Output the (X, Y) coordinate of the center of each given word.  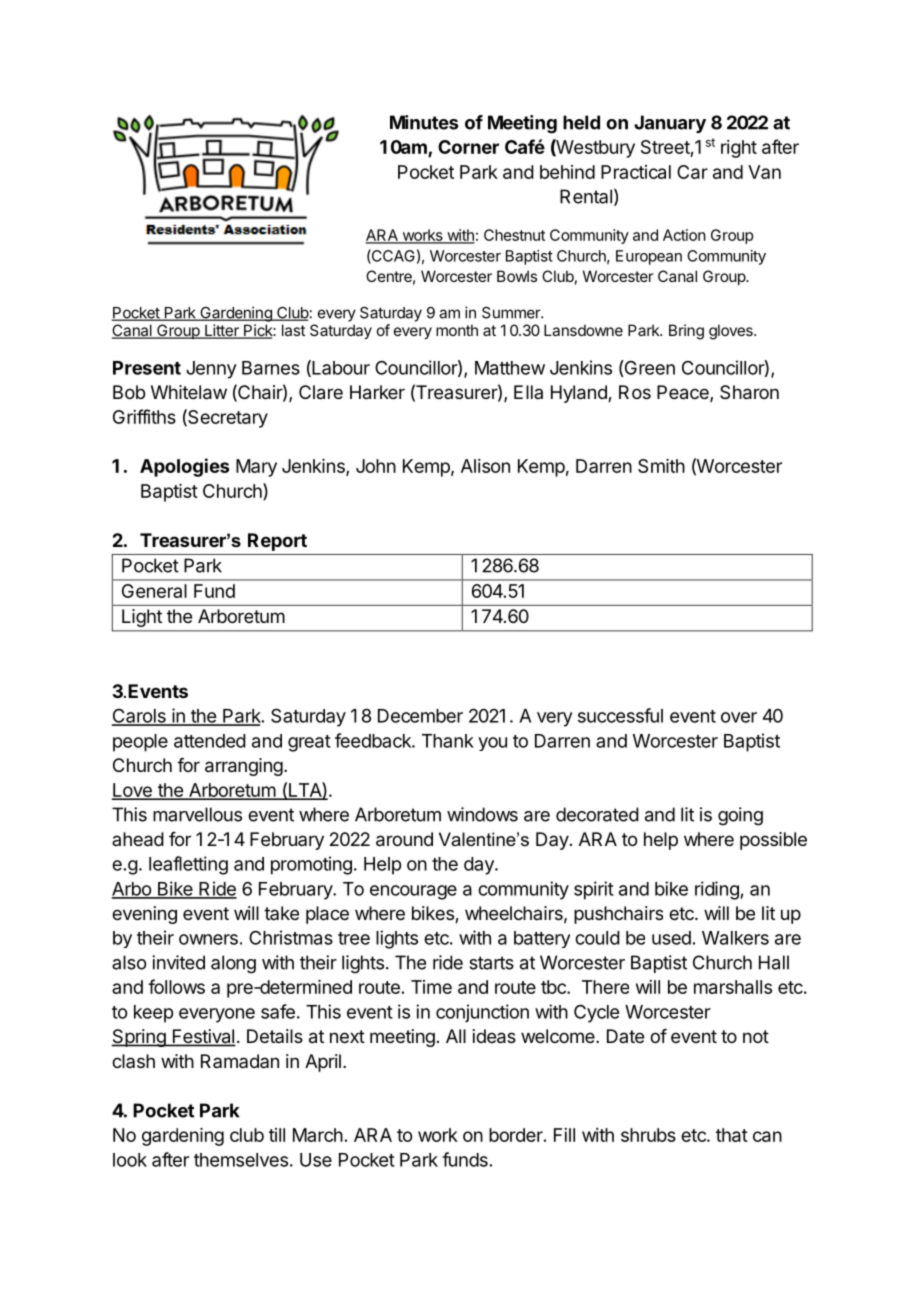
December (420, 716)
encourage (413, 892)
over (739, 717)
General (154, 591)
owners (208, 939)
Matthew (510, 368)
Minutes (424, 122)
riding (718, 890)
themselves (241, 1160)
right (739, 149)
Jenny (211, 370)
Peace (684, 393)
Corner (468, 147)
